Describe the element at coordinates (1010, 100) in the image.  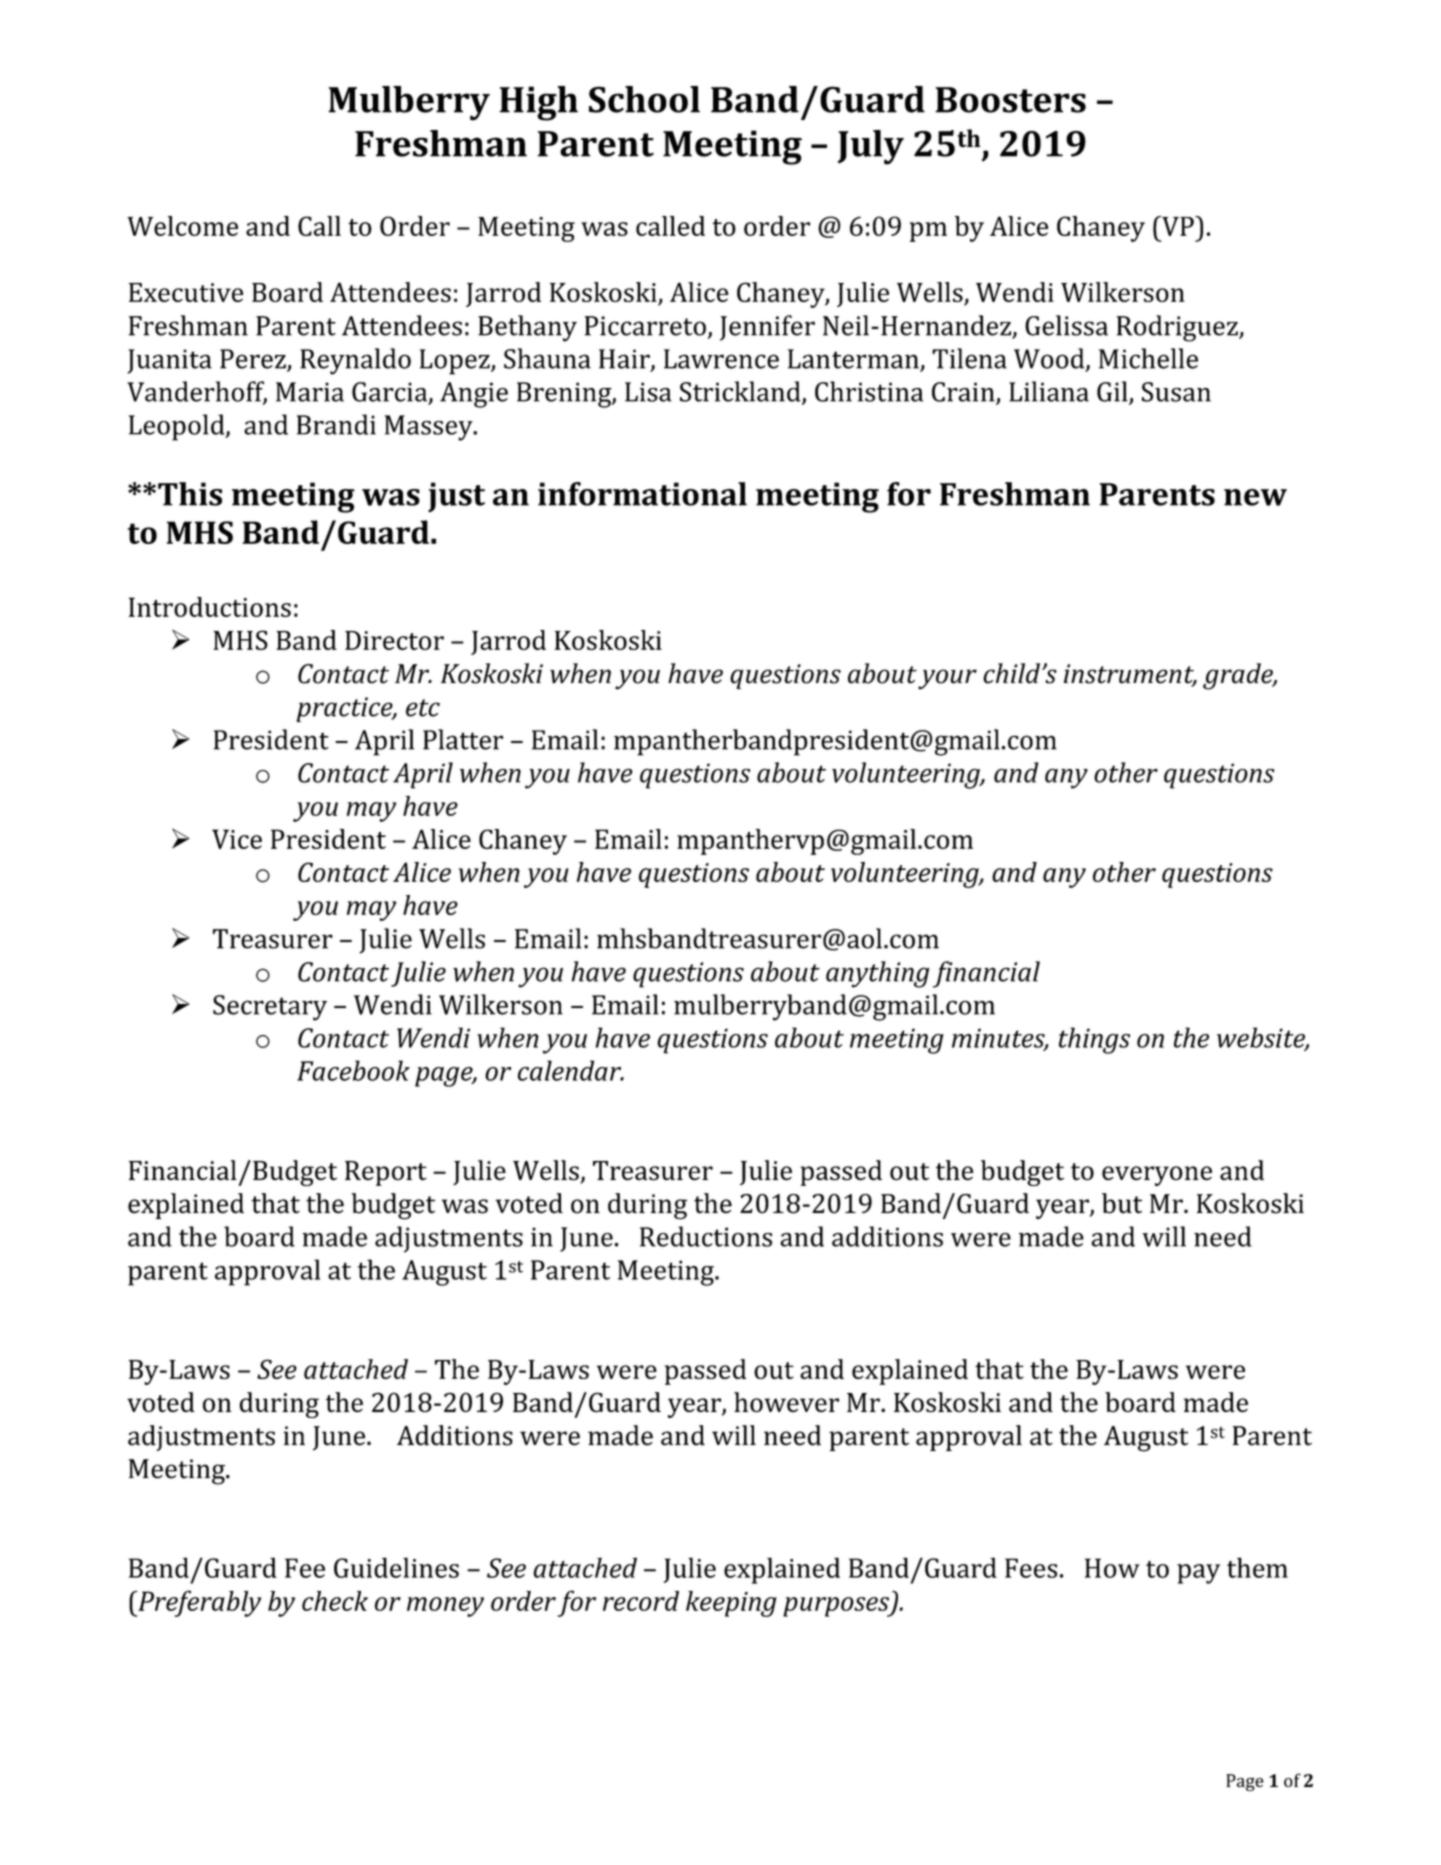
I see `Boosters` at that location.
